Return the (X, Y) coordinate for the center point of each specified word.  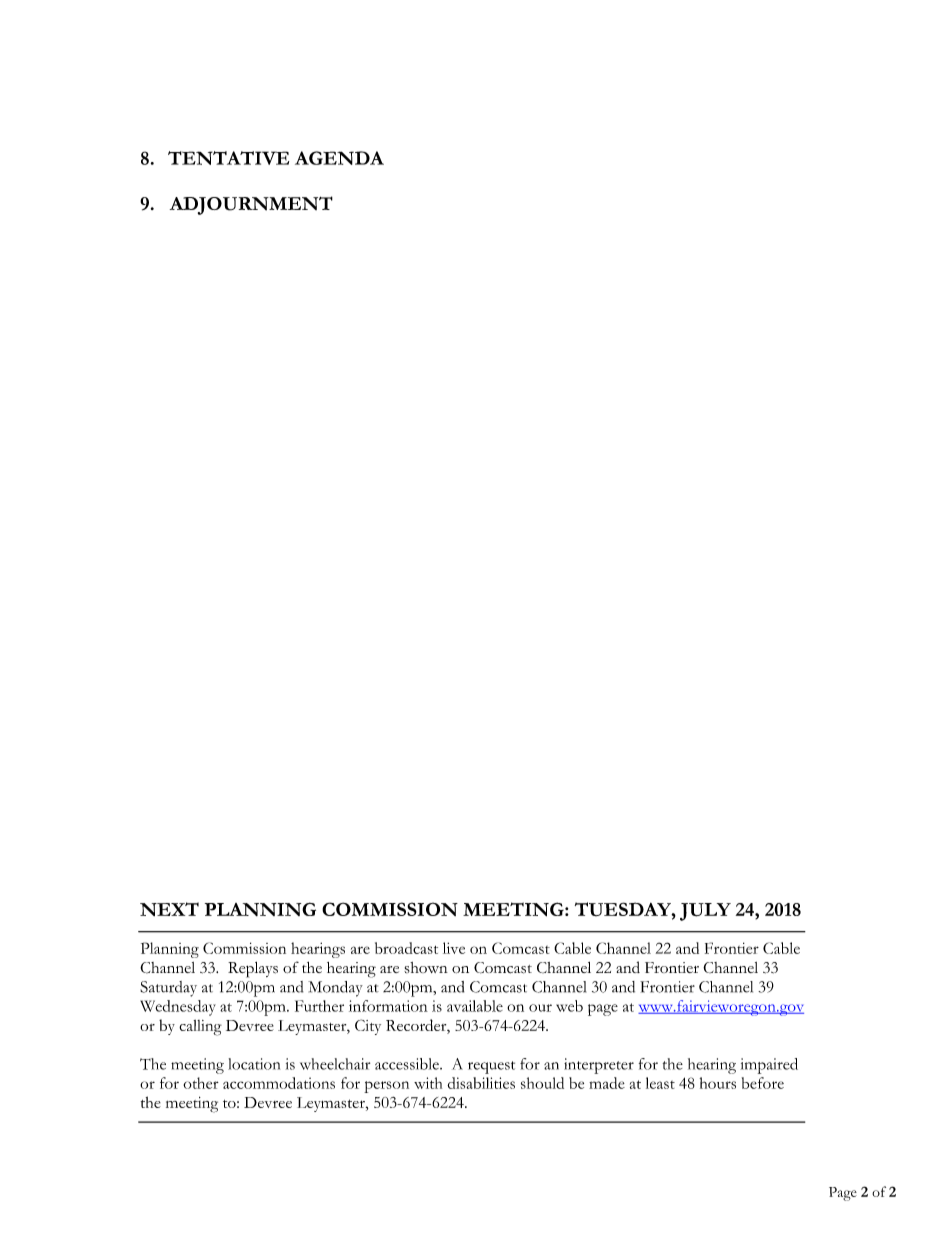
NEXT (169, 909)
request (491, 1067)
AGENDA (339, 158)
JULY (705, 912)
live (454, 948)
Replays (253, 970)
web (569, 1006)
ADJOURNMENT (251, 205)
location (254, 1064)
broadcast (406, 948)
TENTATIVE (228, 158)
